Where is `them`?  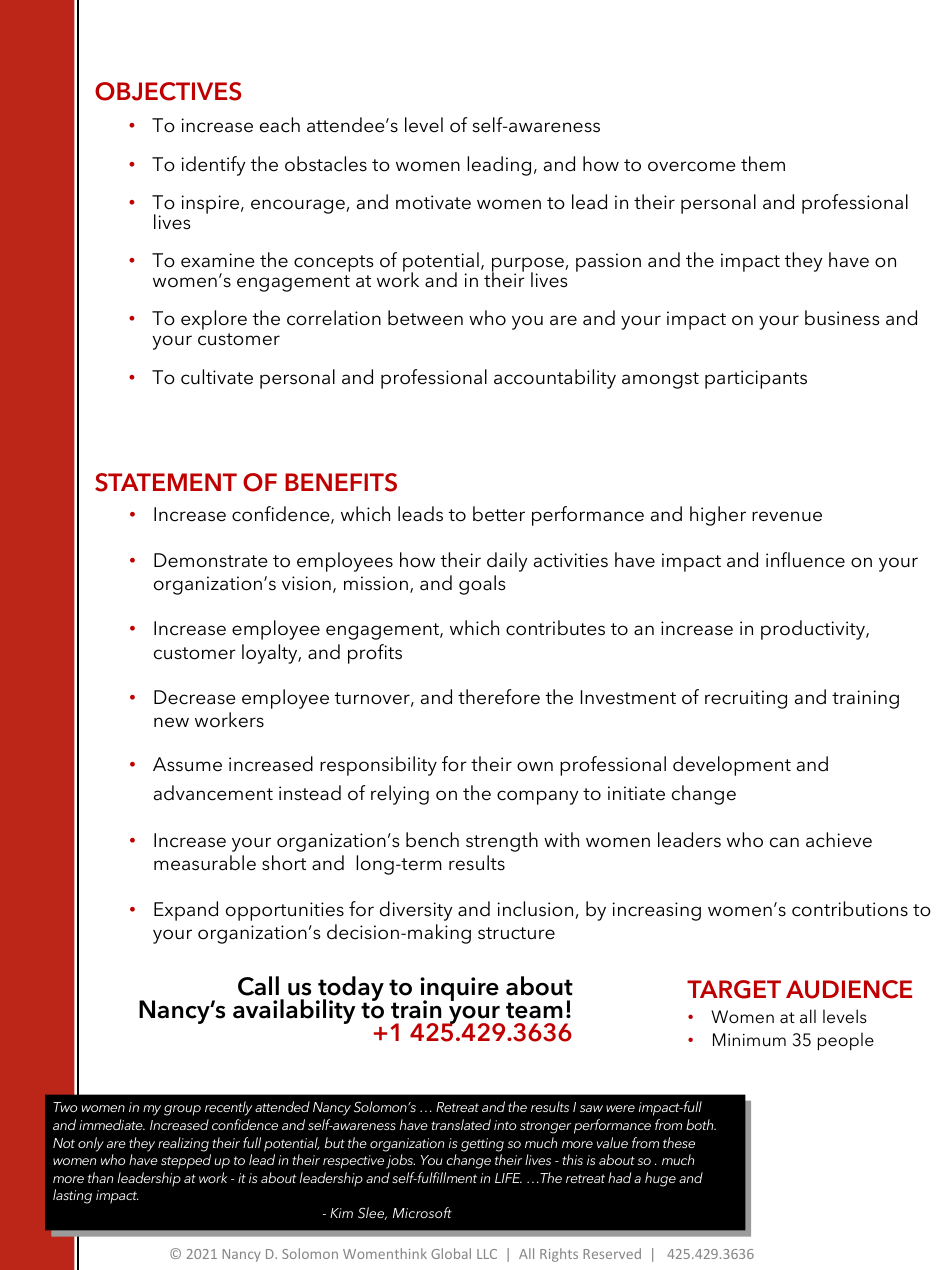
them is located at coordinates (763, 164).
